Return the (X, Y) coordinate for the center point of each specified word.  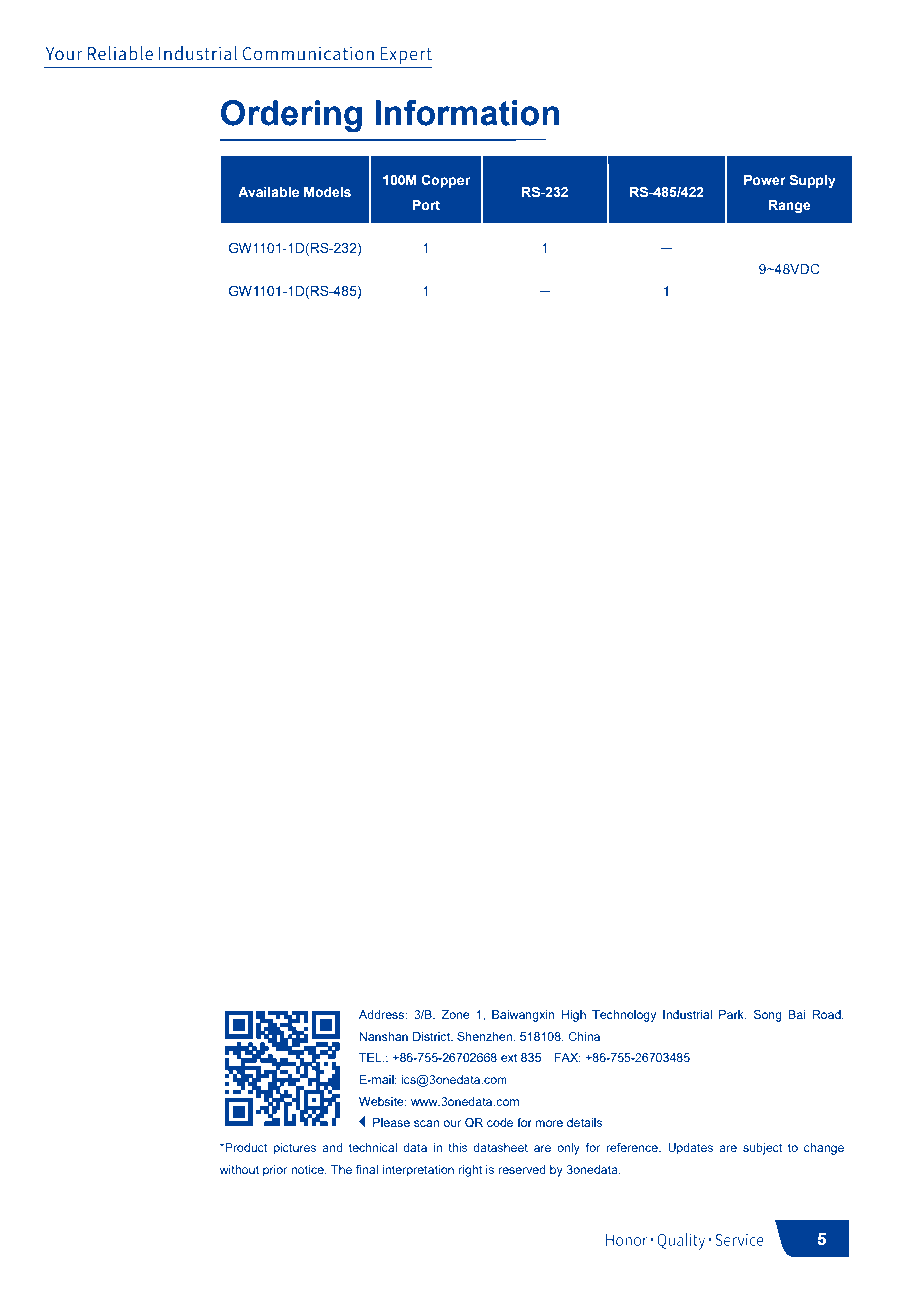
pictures (295, 1149)
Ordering (291, 116)
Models (327, 192)
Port (426, 205)
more (549, 1123)
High (574, 1016)
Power (765, 180)
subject (762, 1149)
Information (467, 113)
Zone (455, 1014)
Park (733, 1015)
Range (789, 206)
